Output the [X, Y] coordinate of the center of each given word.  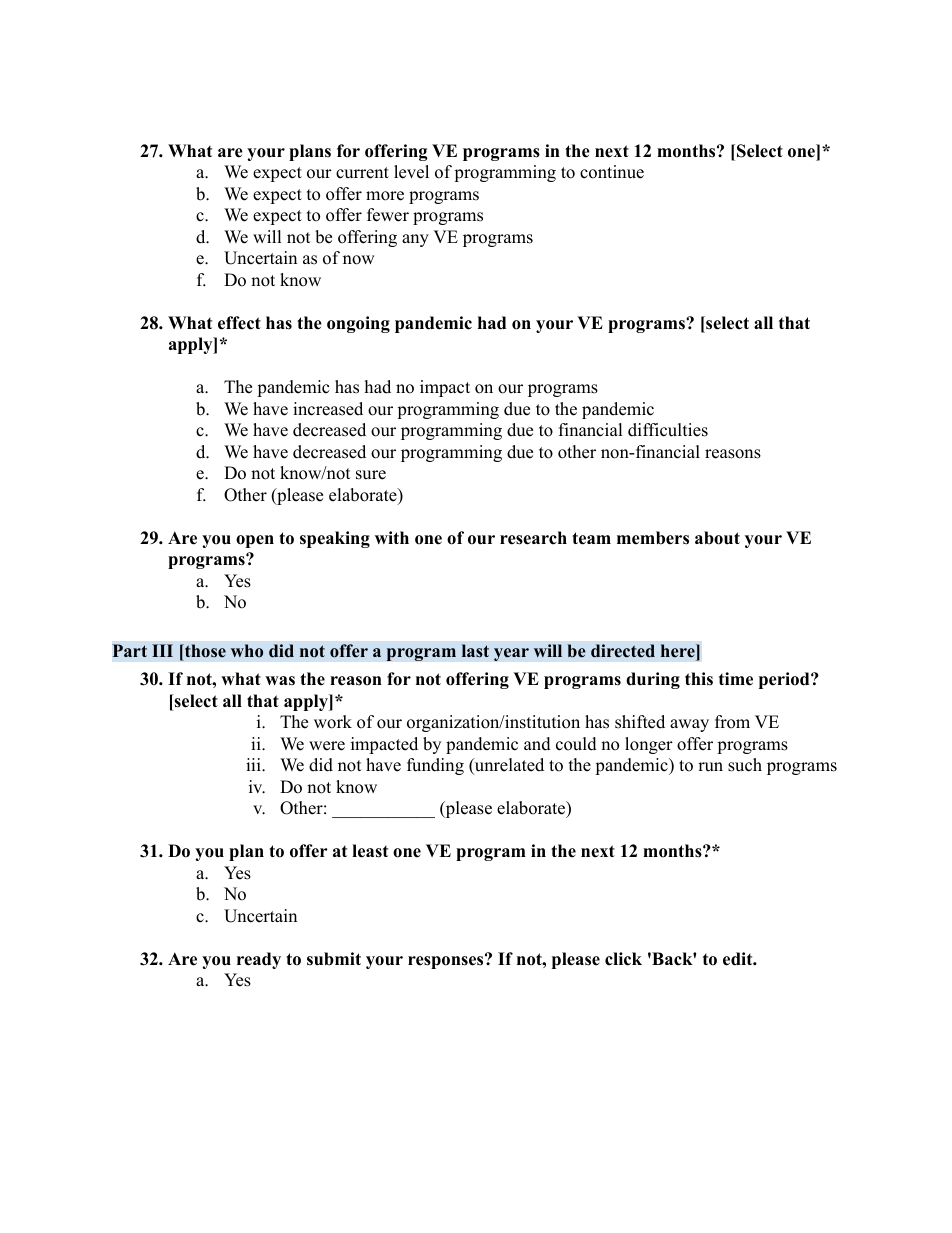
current [362, 173]
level [411, 172]
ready [259, 960]
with [392, 537]
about [717, 538]
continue [612, 172]
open [255, 541]
